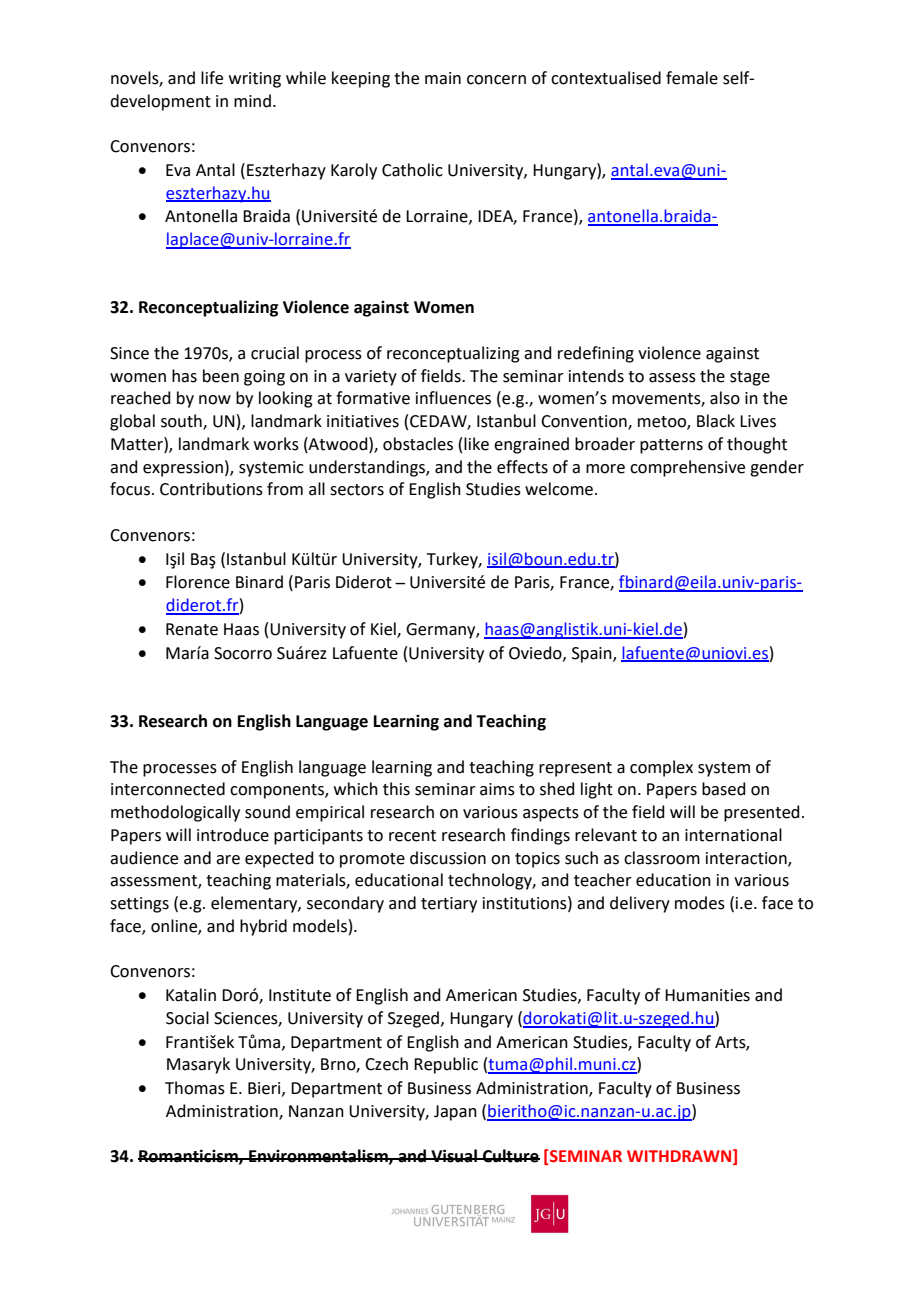 The image size is (924, 1308). Describe the element at coordinates (453, 398) in the screenshot. I see `influences` at that location.
